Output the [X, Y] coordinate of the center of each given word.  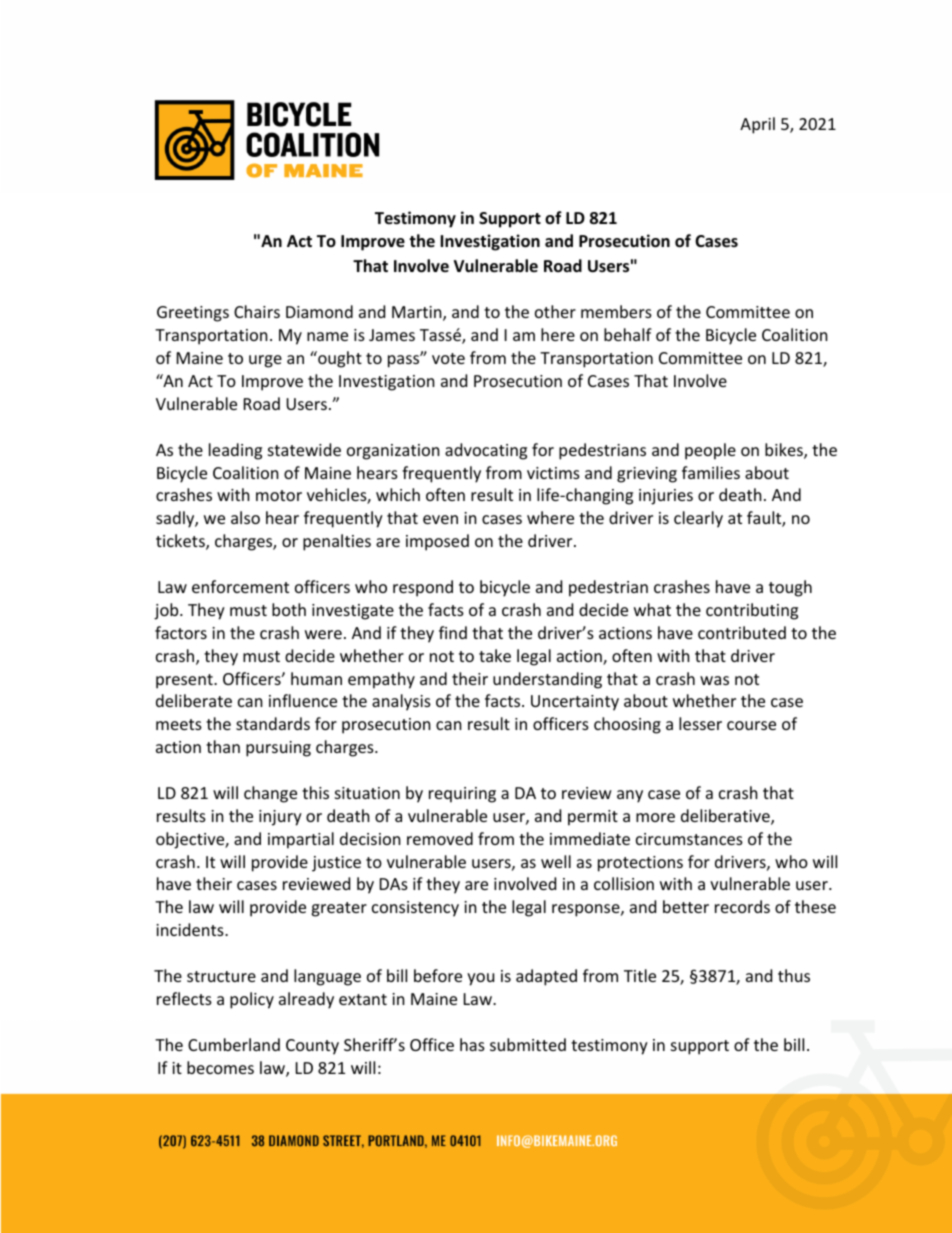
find [453, 632]
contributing [752, 611]
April [757, 125]
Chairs [257, 311]
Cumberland [234, 1044]
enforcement [240, 586]
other [555, 311]
